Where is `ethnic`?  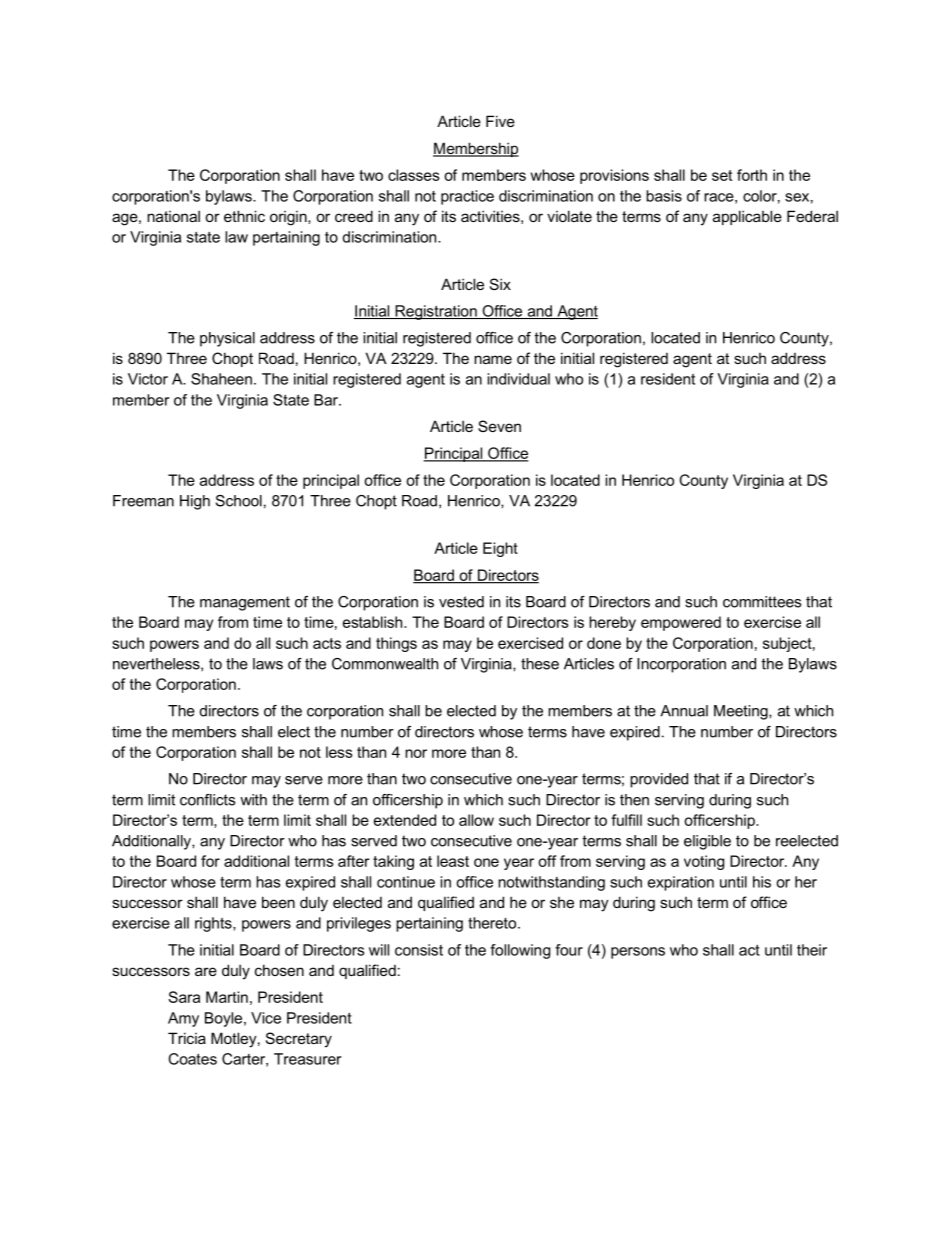
ethnic is located at coordinates (244, 216).
